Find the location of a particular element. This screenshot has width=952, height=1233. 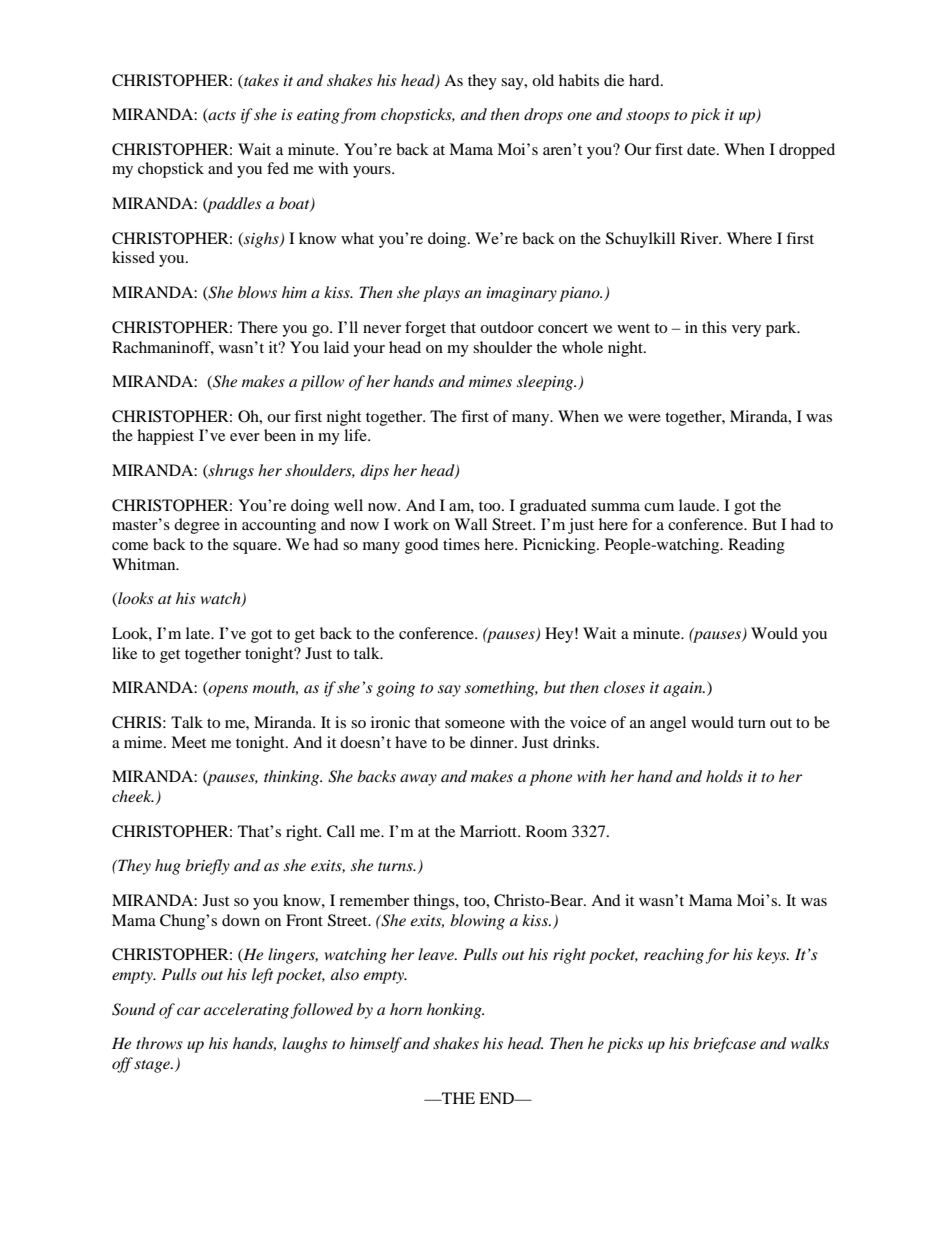

takes is located at coordinates (260, 80).
